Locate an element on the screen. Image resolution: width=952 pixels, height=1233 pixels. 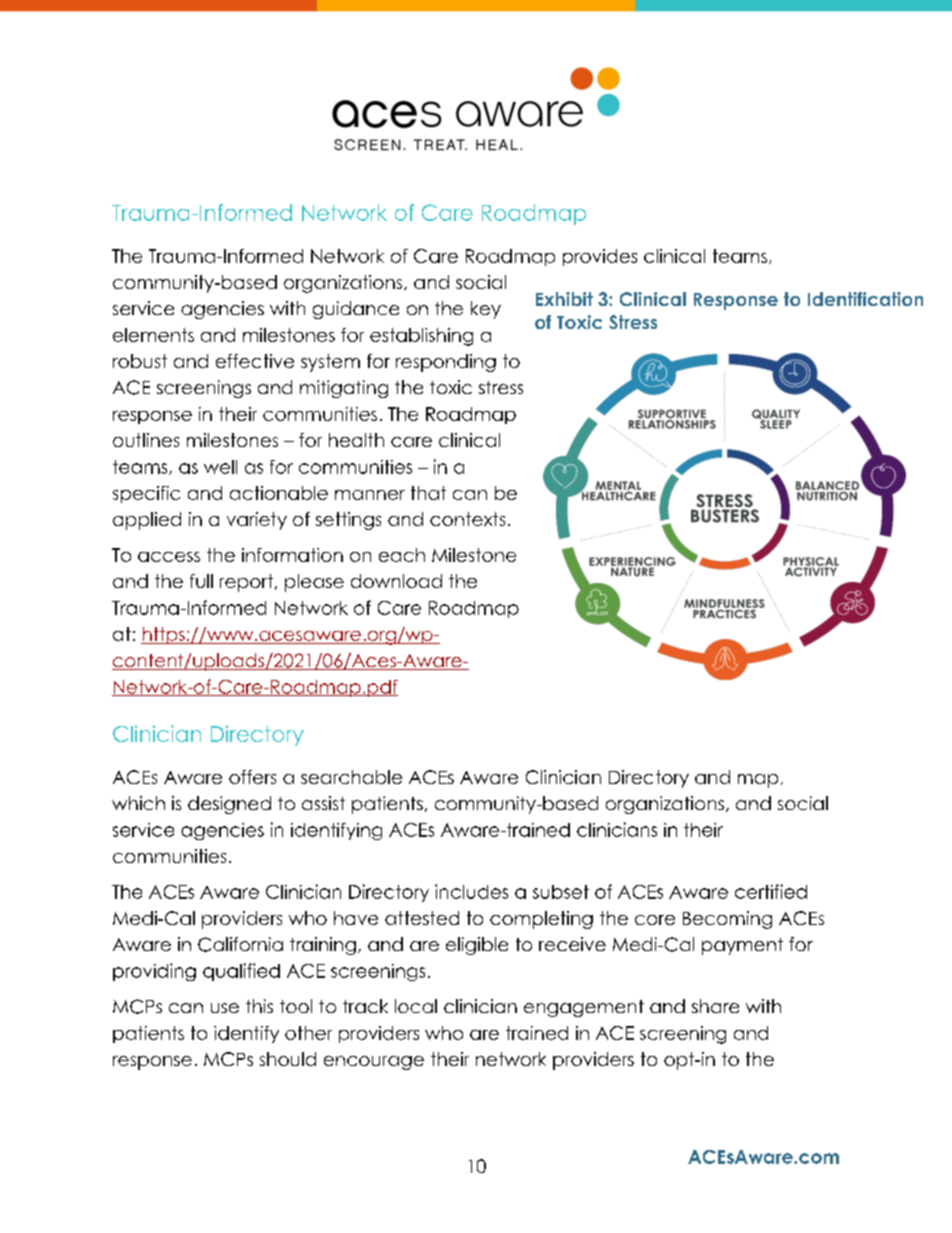
that is located at coordinates (428, 493).
